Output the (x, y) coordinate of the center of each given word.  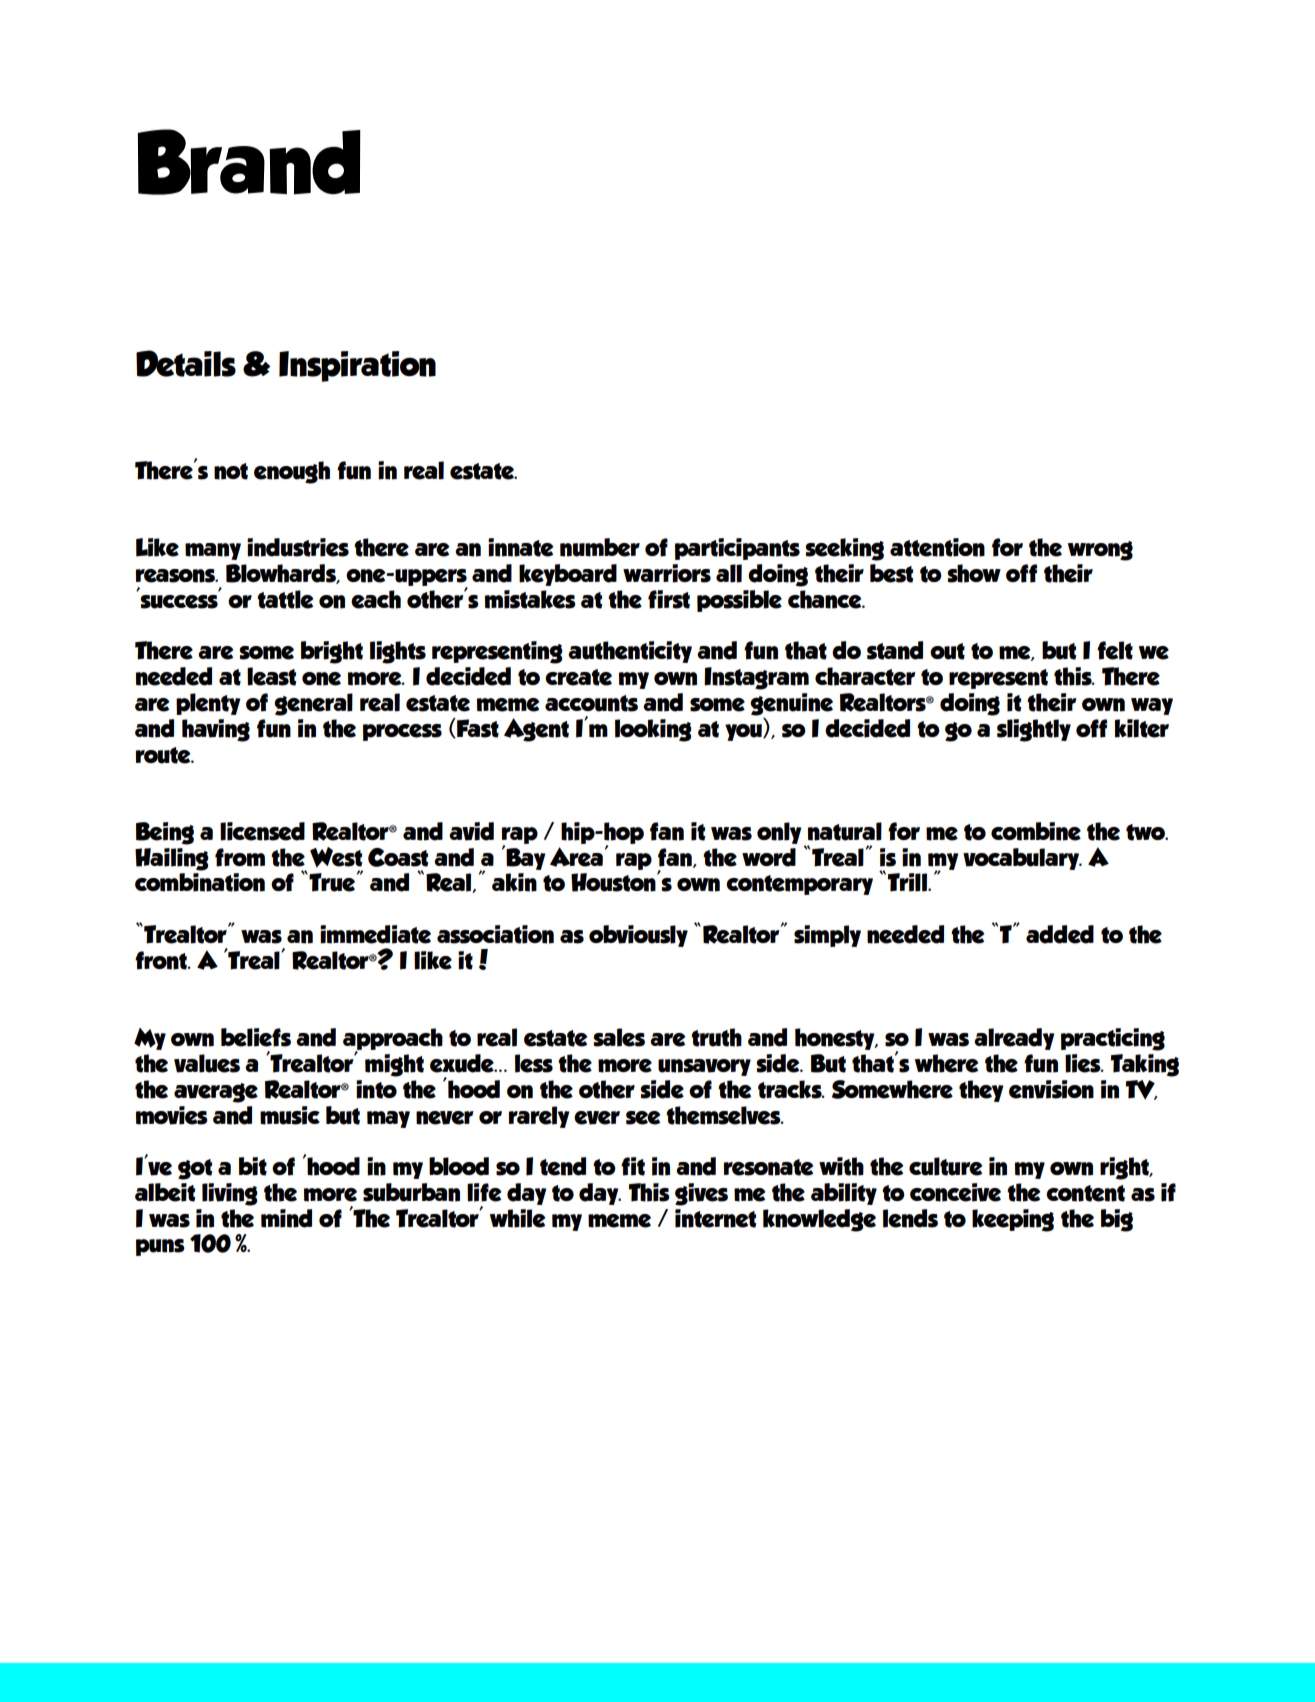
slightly (1034, 730)
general (313, 704)
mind (286, 1218)
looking (653, 730)
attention (937, 547)
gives (701, 1194)
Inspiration (357, 366)
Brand (249, 162)
